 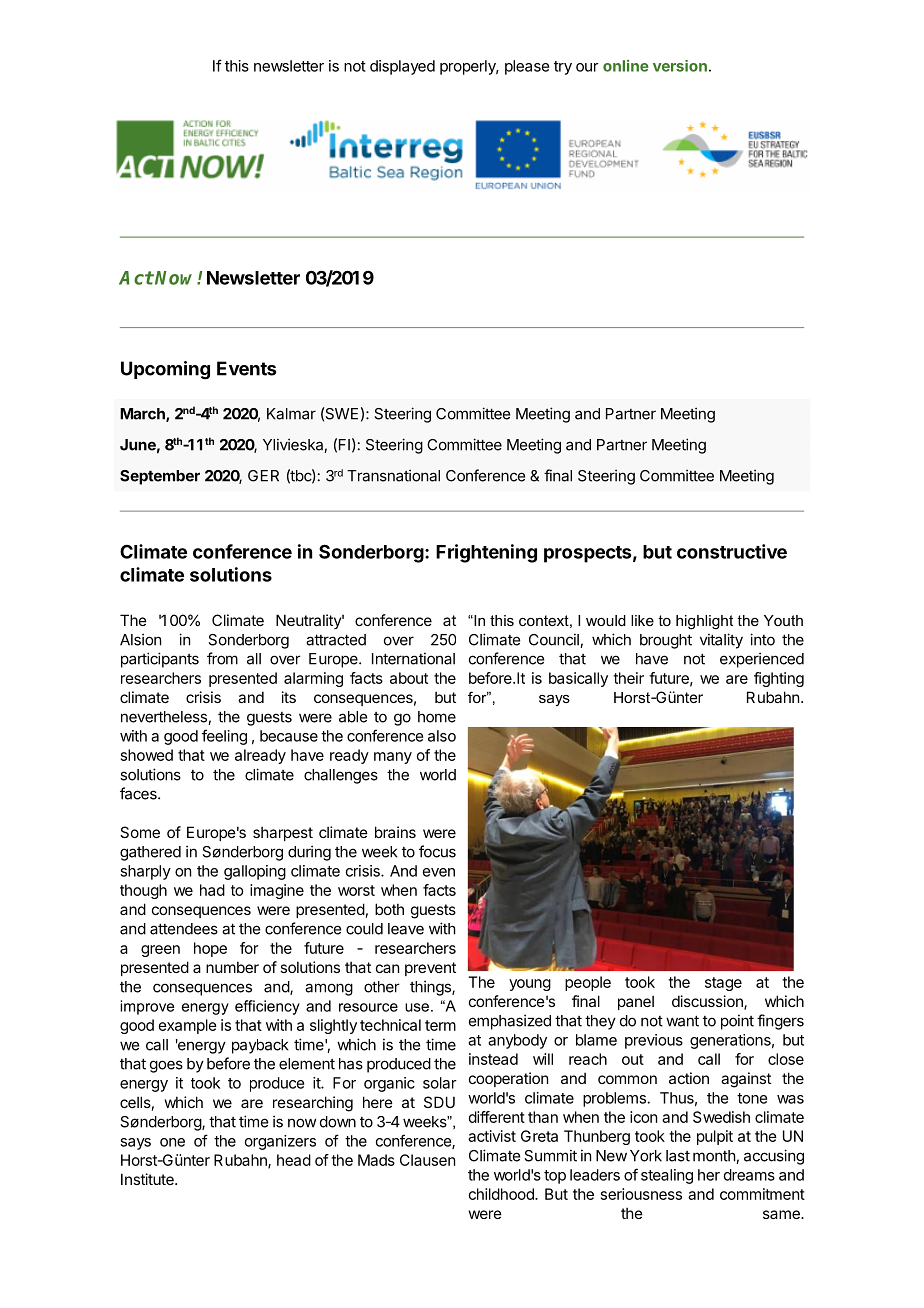 I want to click on displayed, so click(x=402, y=67).
